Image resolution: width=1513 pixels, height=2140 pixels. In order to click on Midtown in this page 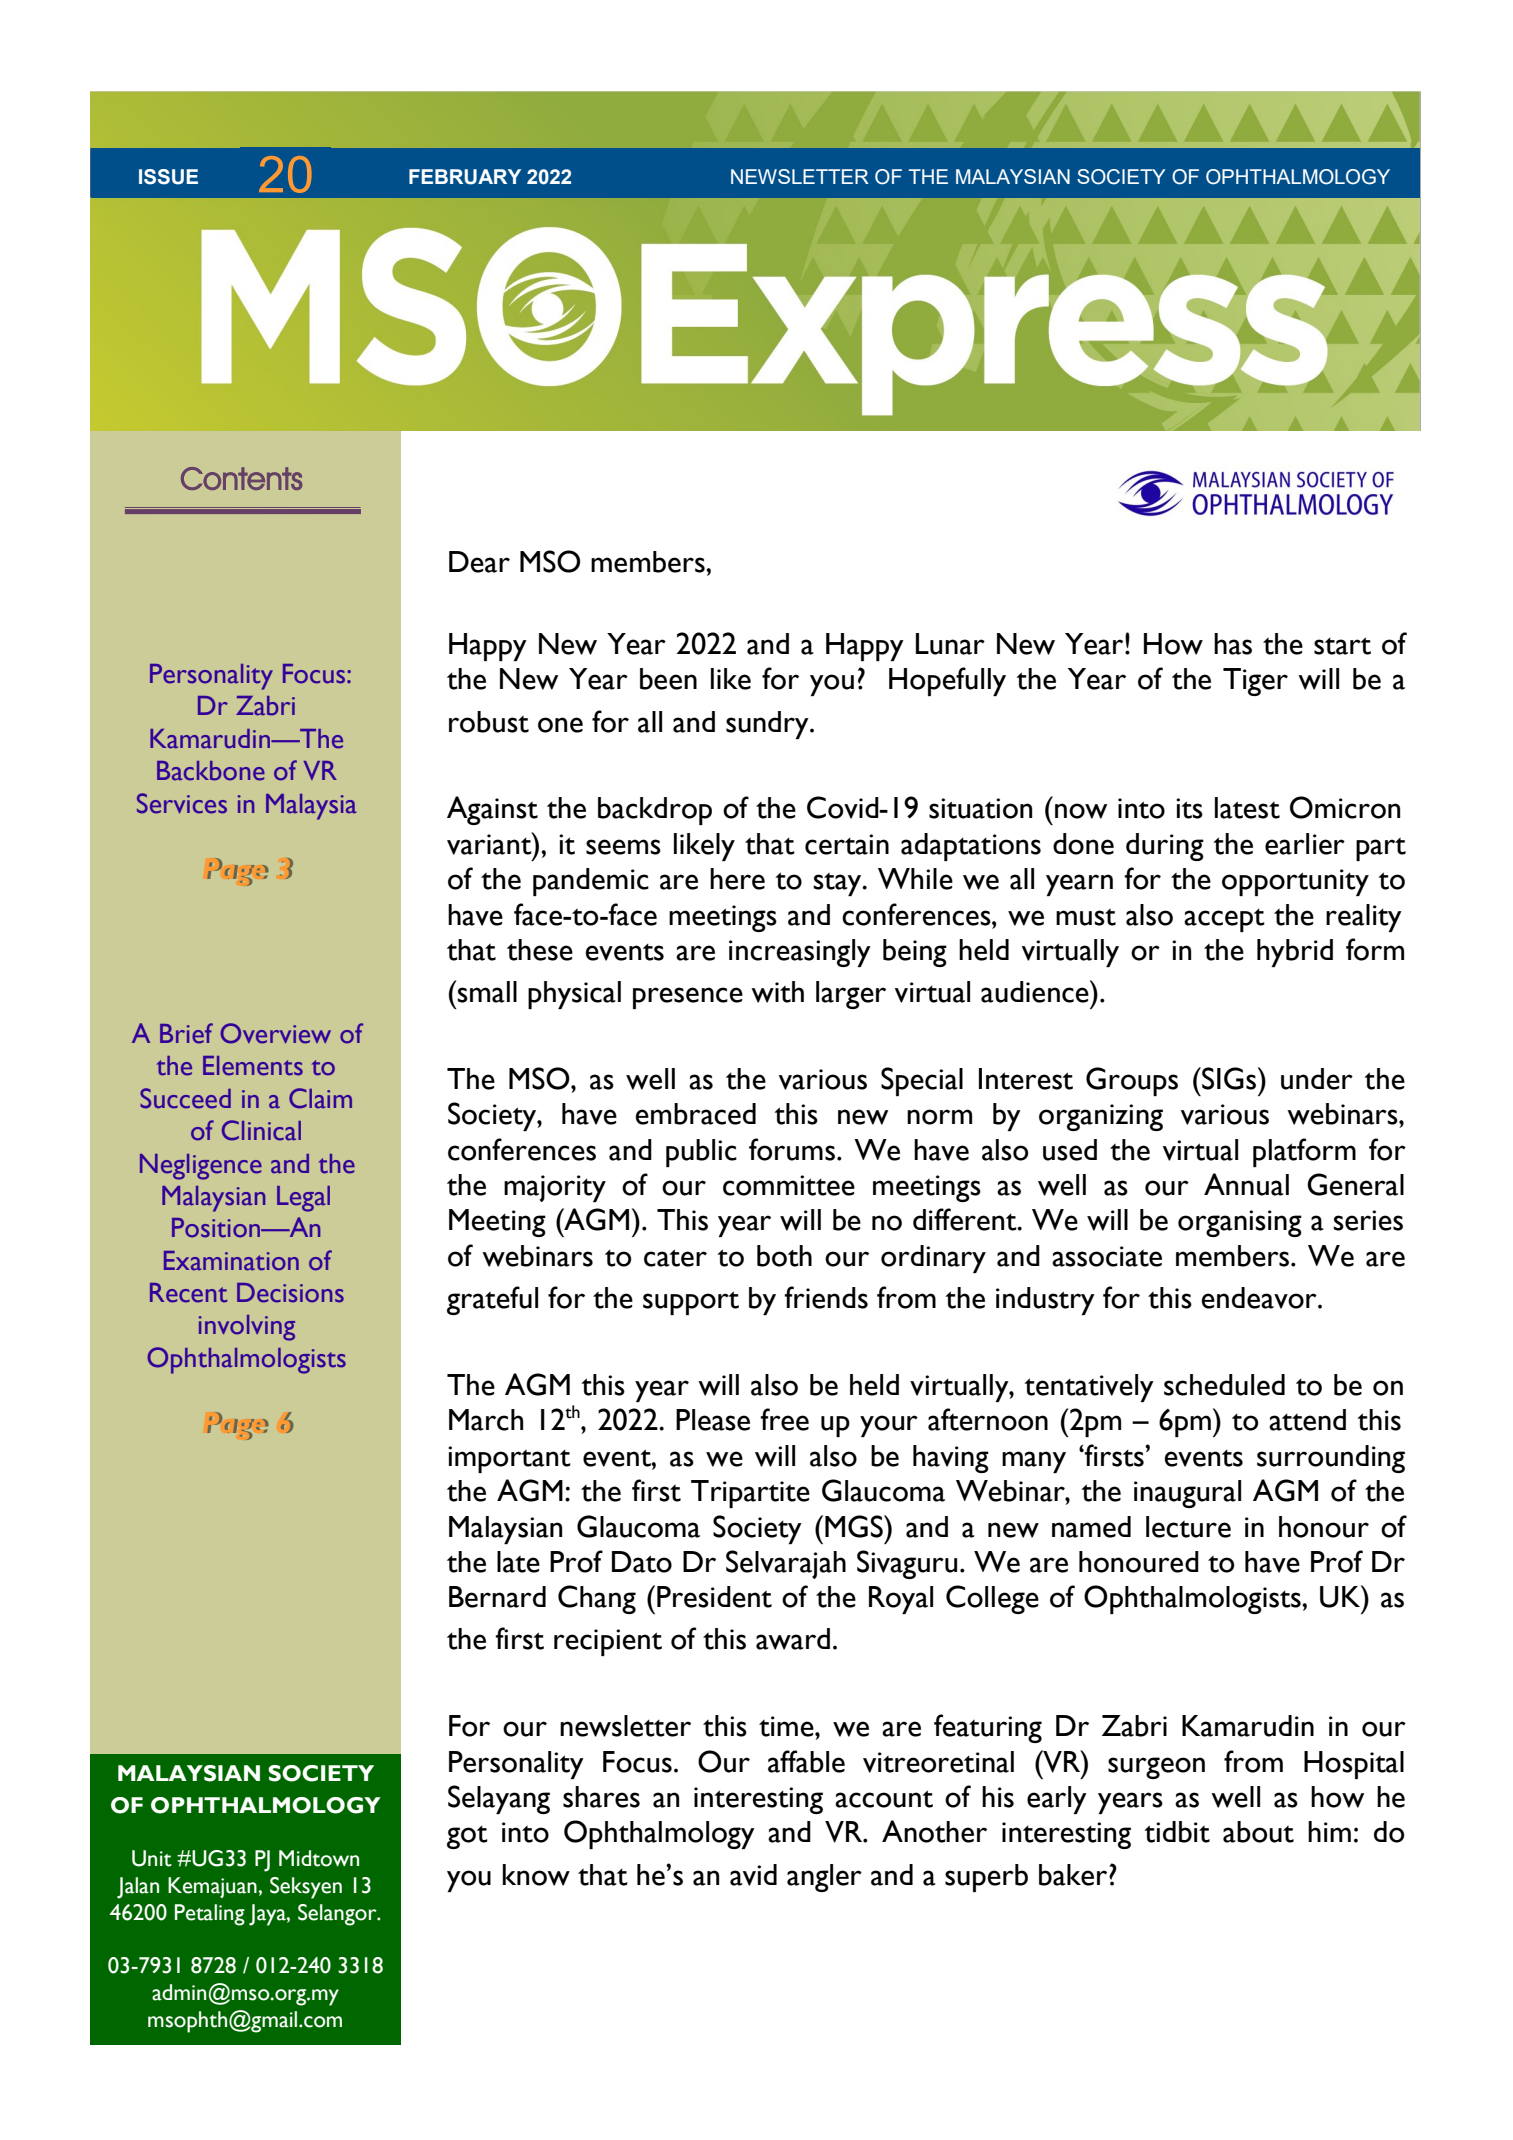, I will do `click(319, 1858)`.
